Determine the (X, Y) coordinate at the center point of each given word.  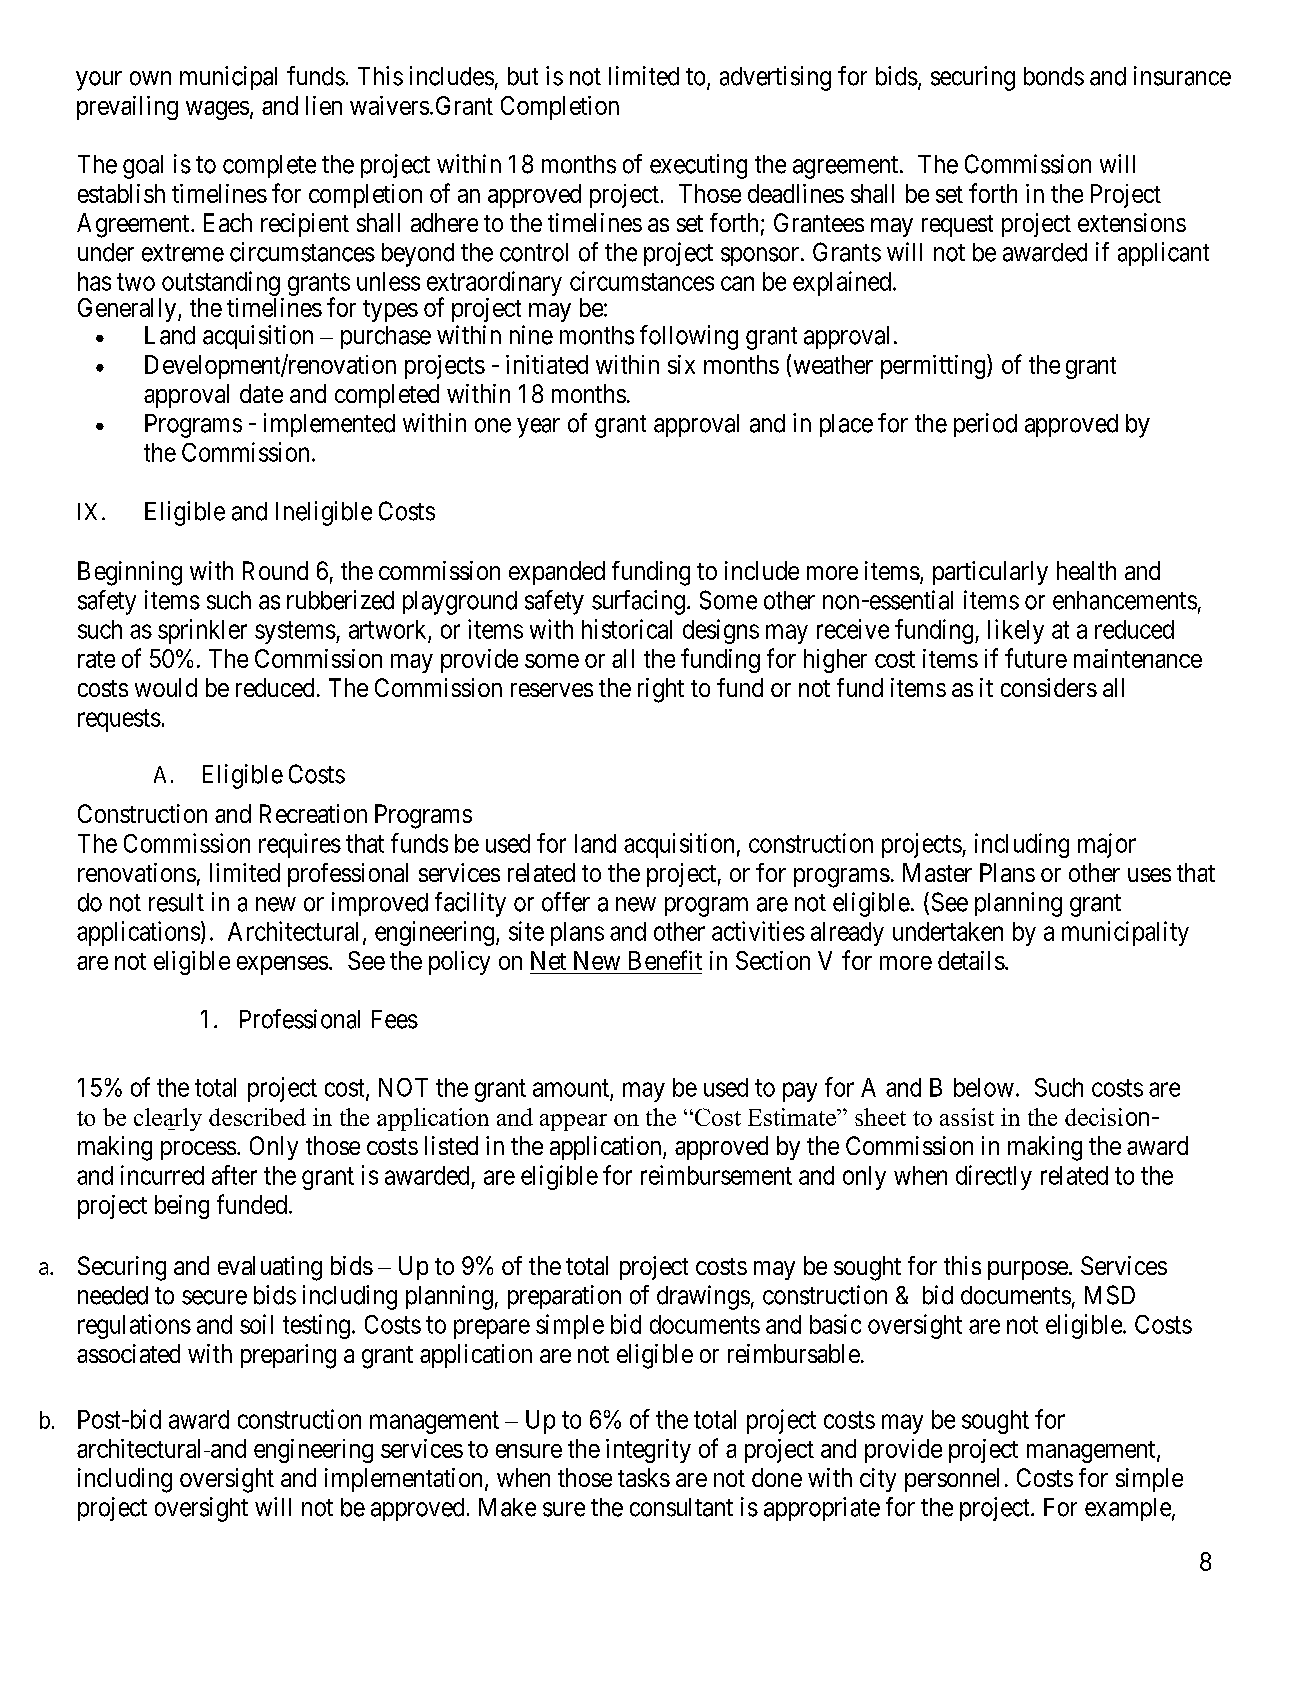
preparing (288, 1356)
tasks (644, 1477)
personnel (952, 1480)
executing (698, 166)
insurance (1182, 76)
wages (217, 110)
